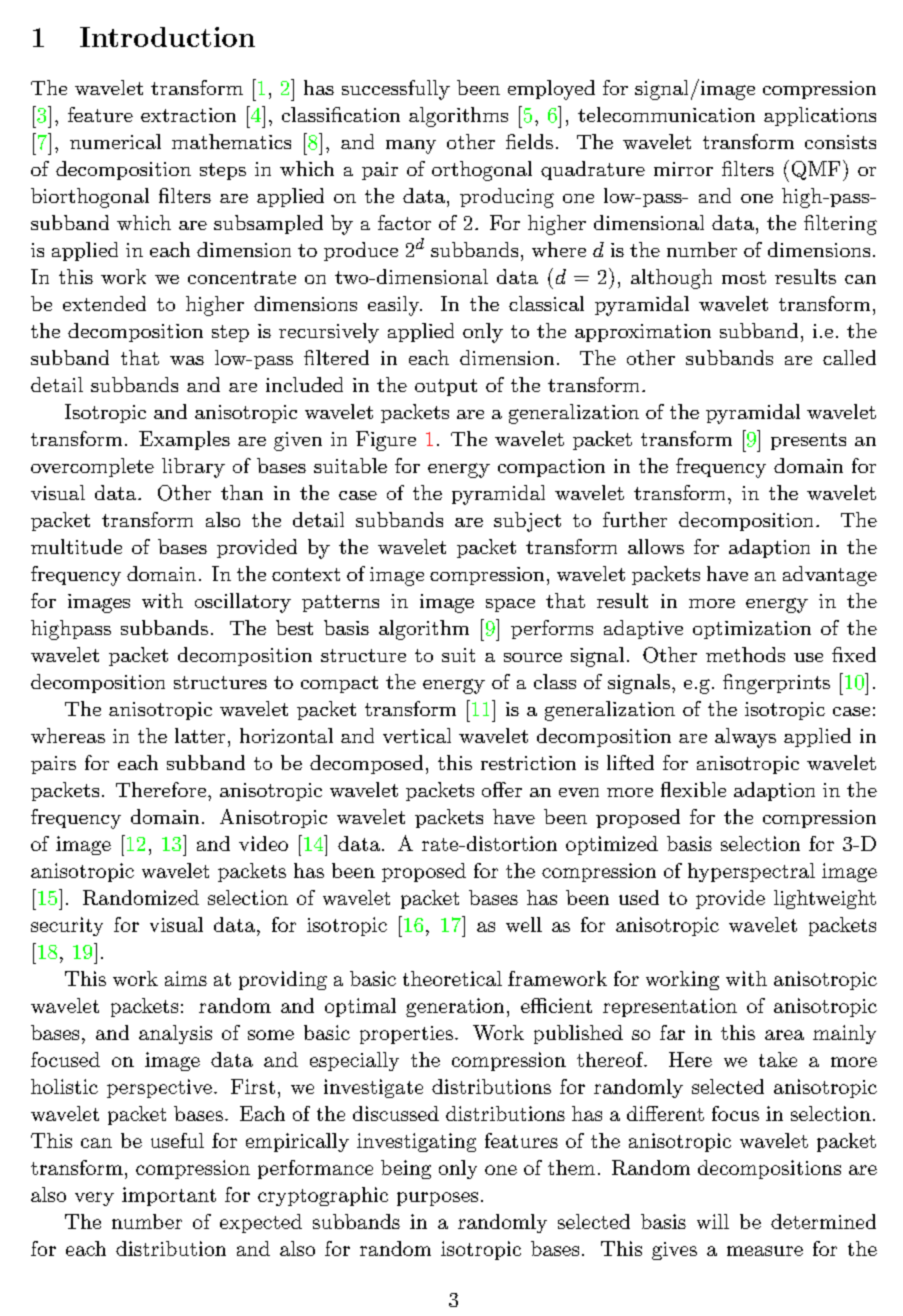  What do you see at coordinates (396, 90) in the page?
I see `successfully` at bounding box center [396, 90].
